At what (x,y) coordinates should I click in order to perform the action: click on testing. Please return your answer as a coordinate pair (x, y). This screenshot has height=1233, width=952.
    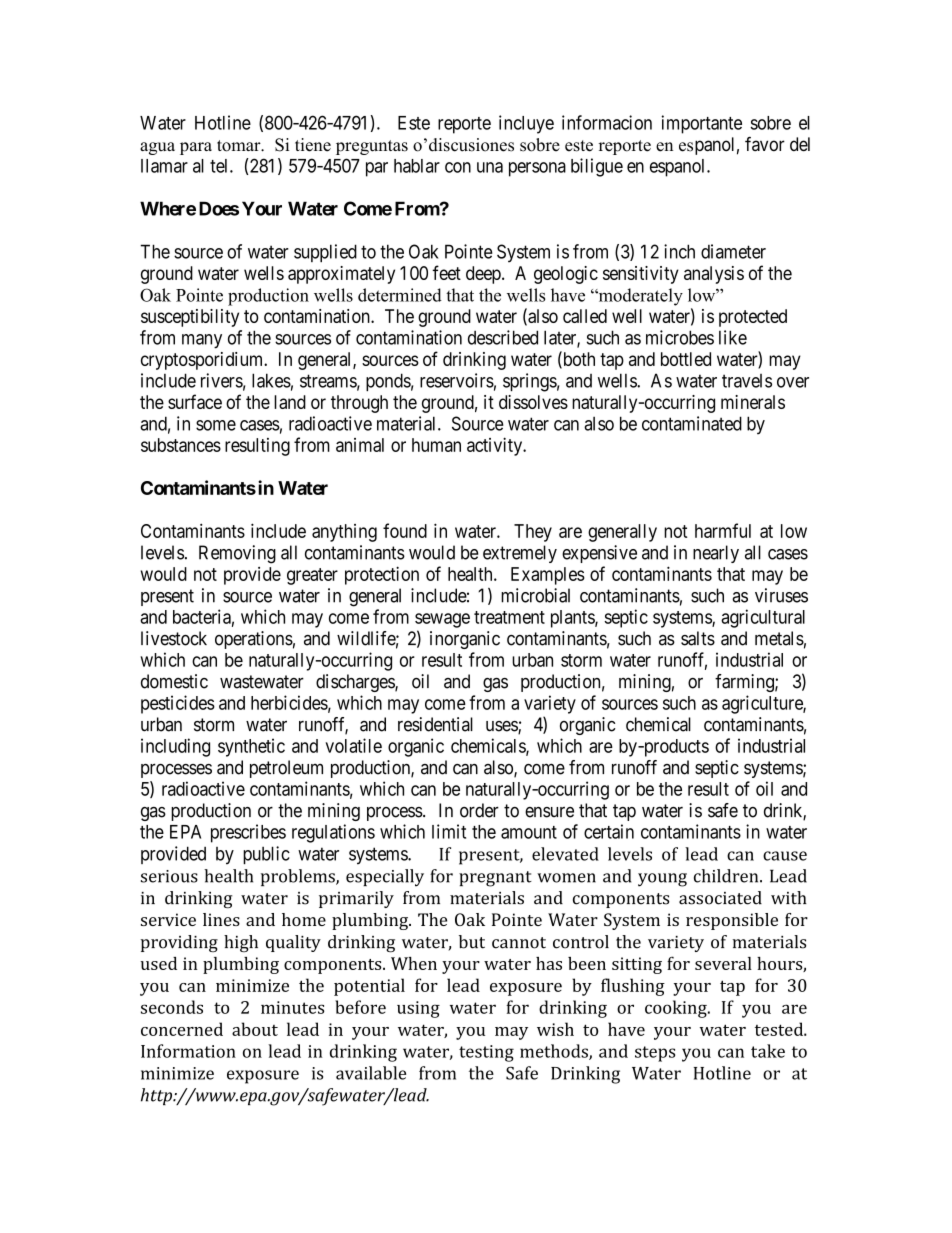
    Looking at the image, I should click on (486, 1053).
